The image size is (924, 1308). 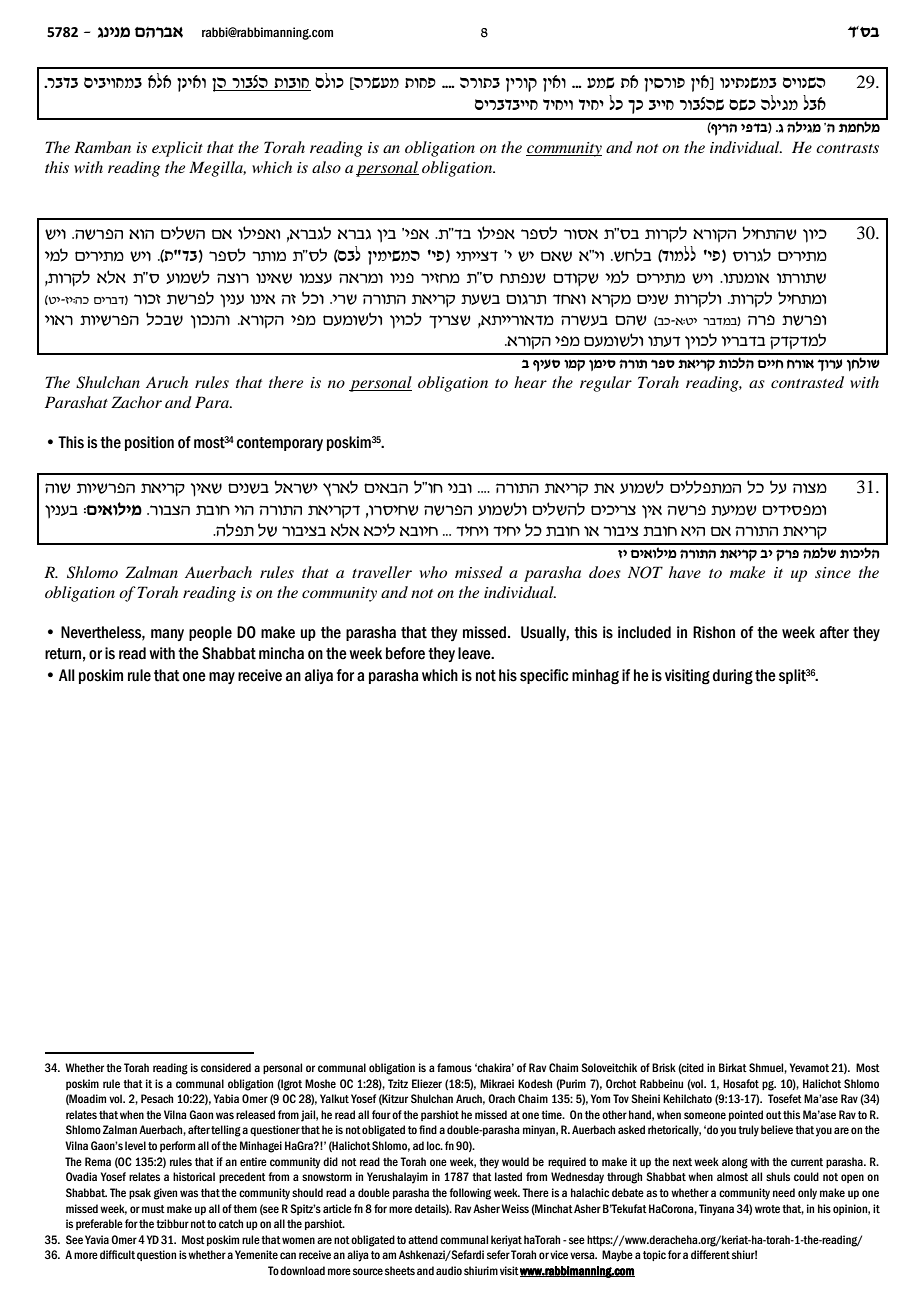 I want to click on contrasted, so click(x=807, y=382).
